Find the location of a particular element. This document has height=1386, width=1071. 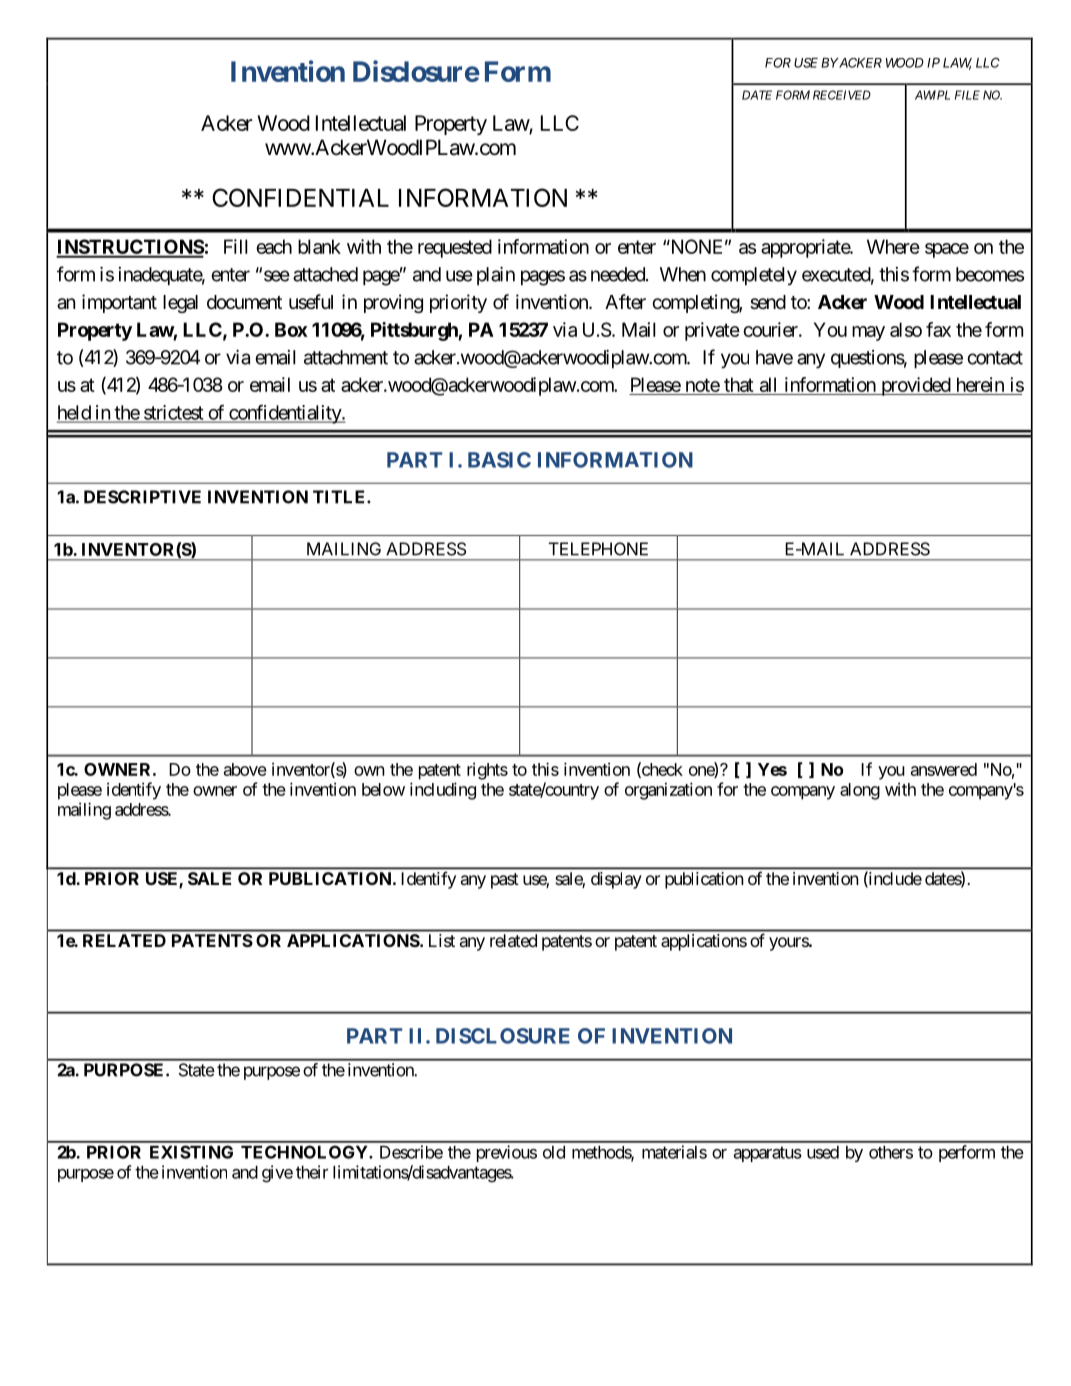

TELEPHONE is located at coordinates (598, 549).
